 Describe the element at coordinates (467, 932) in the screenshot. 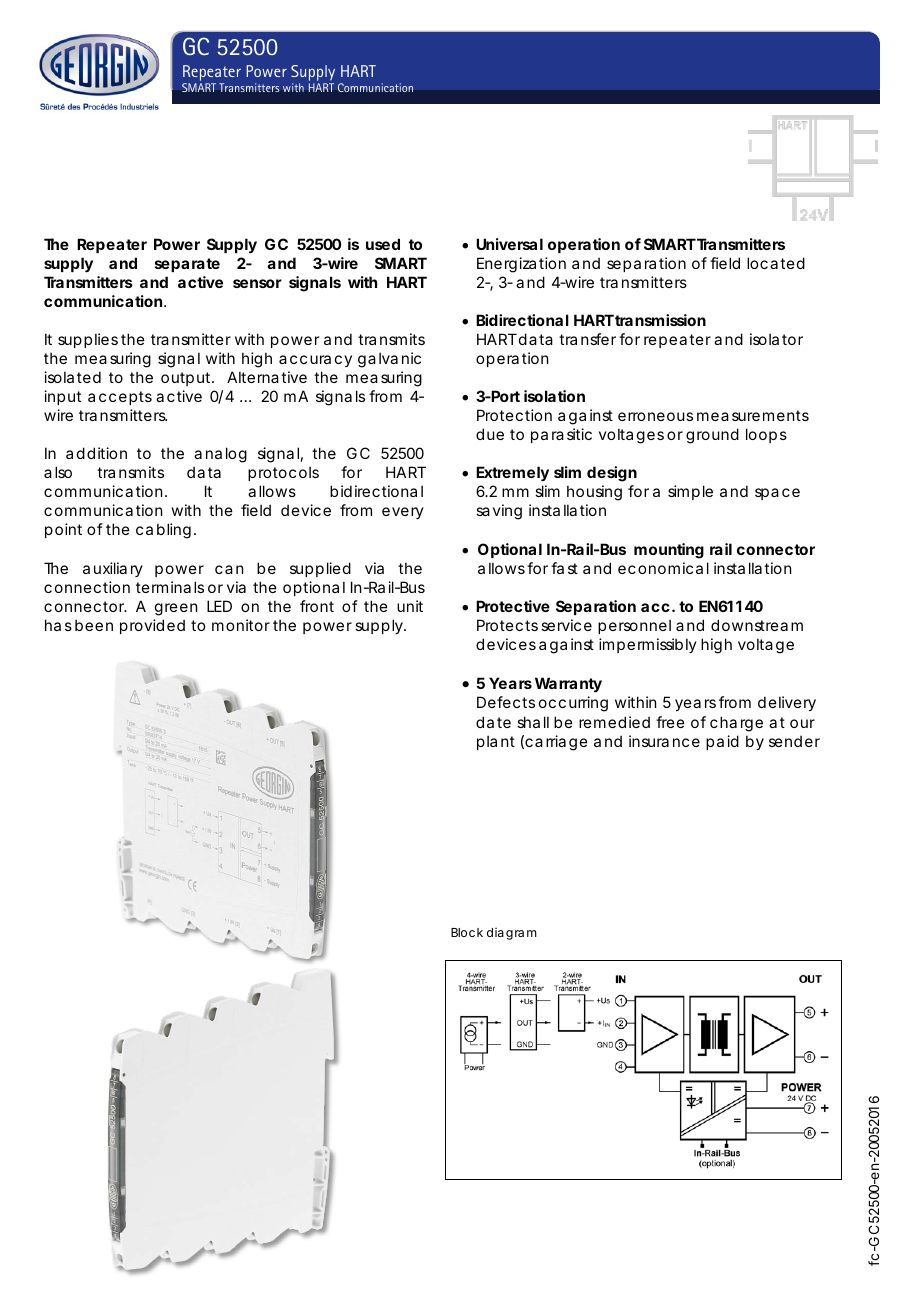

I see `Block` at that location.
